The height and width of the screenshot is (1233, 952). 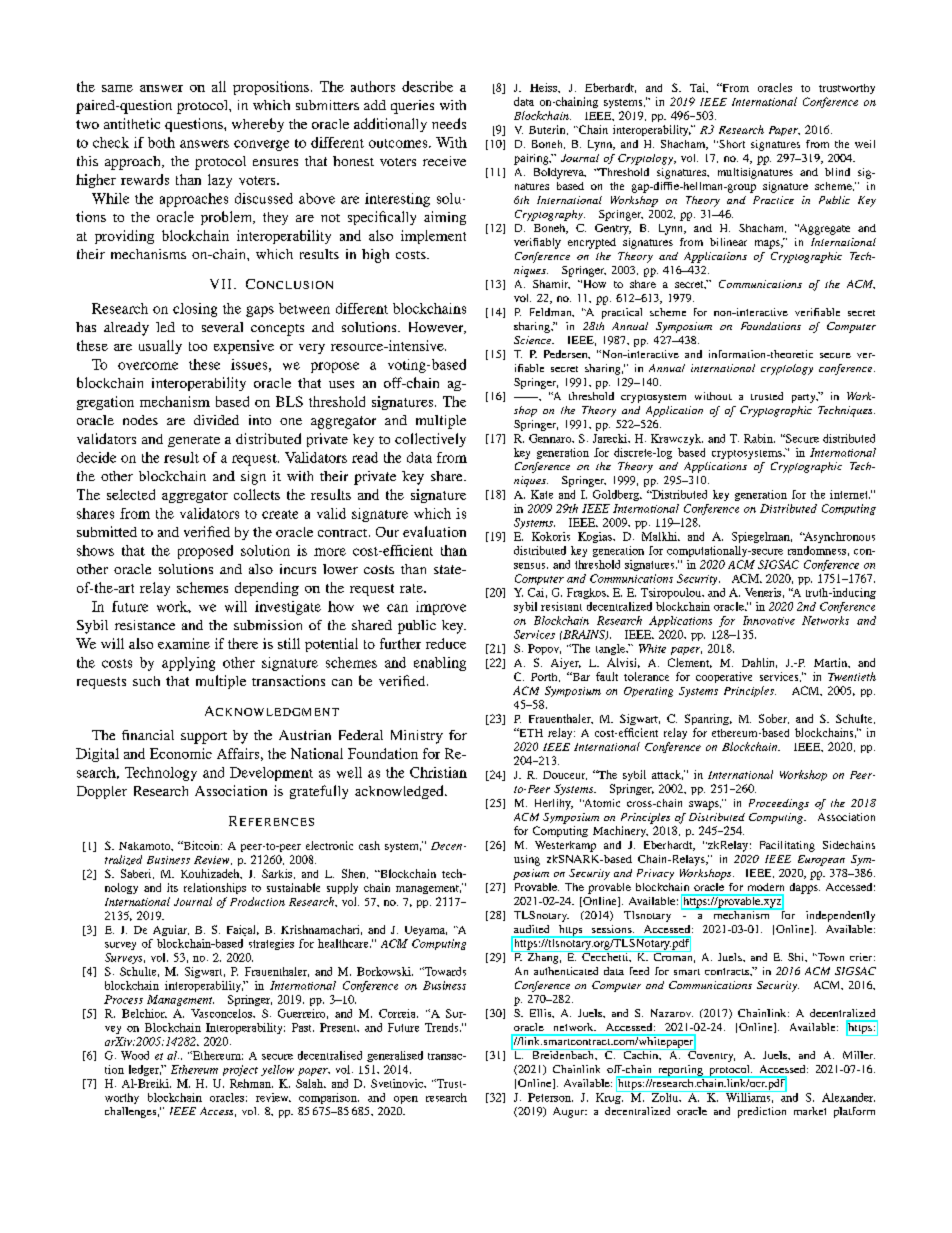 What do you see at coordinates (774, 719) in the screenshot?
I see `Sober` at bounding box center [774, 719].
